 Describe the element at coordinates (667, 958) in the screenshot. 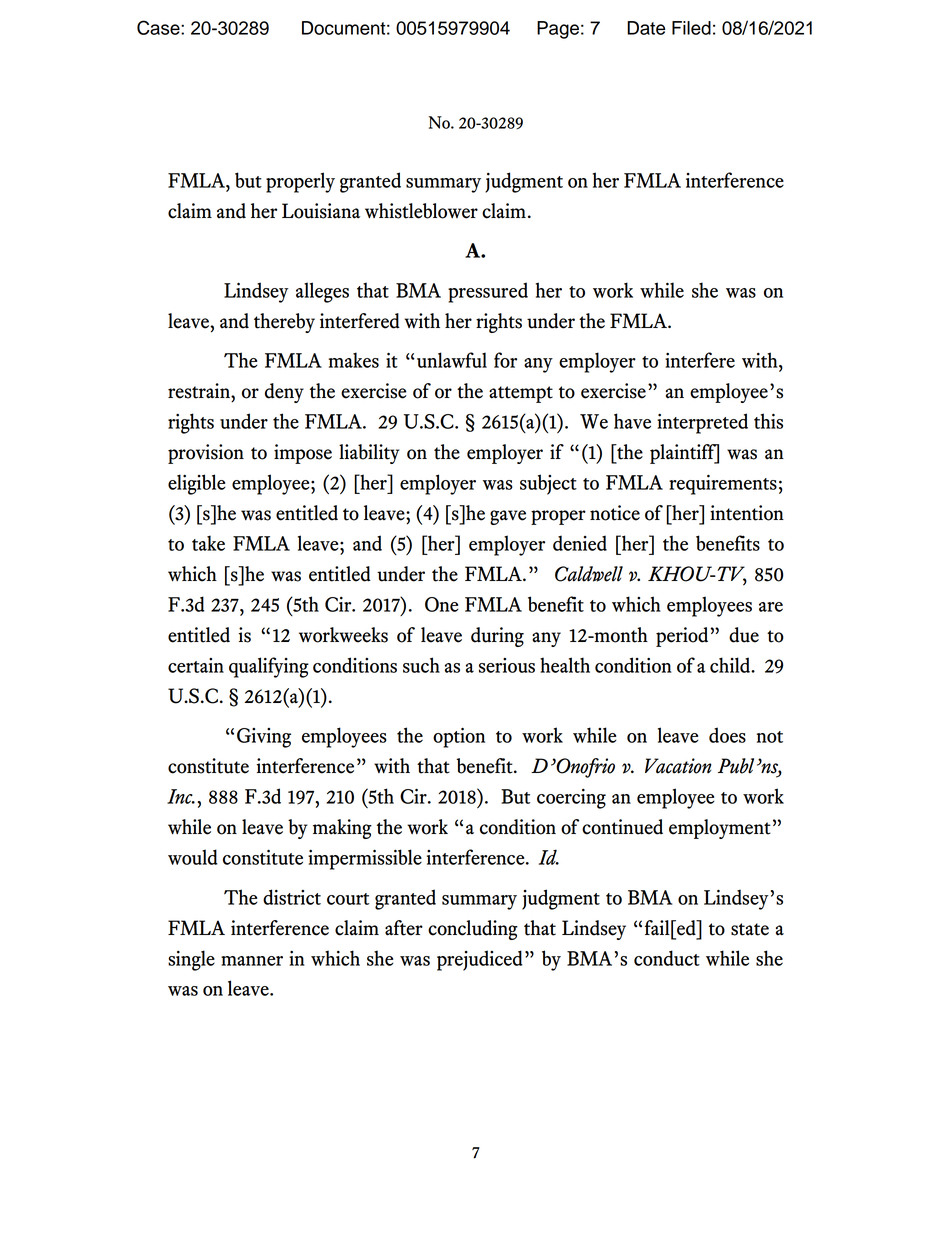

I see `conduct` at that location.
